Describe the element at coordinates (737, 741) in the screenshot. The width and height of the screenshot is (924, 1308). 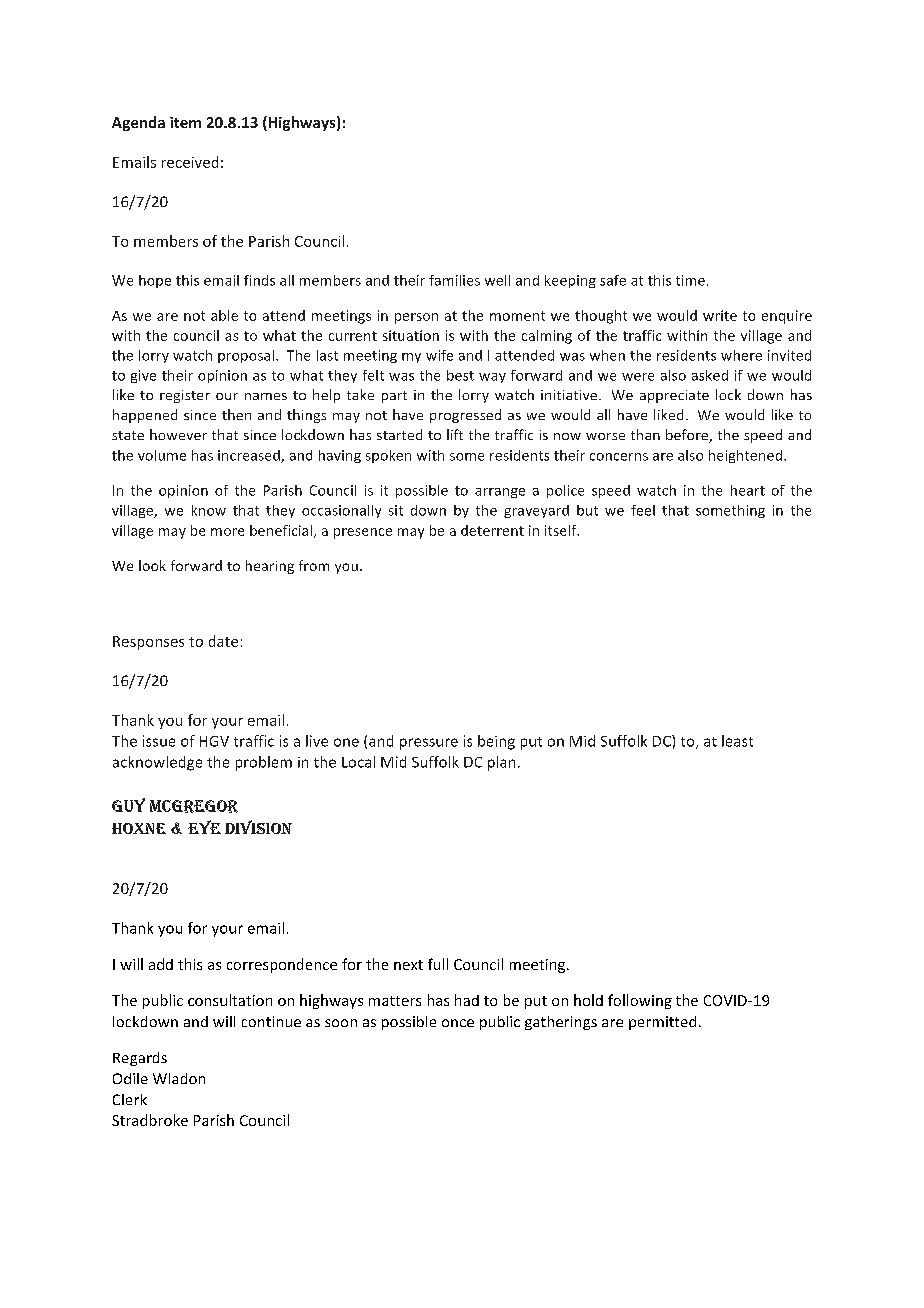
I see `least` at that location.
